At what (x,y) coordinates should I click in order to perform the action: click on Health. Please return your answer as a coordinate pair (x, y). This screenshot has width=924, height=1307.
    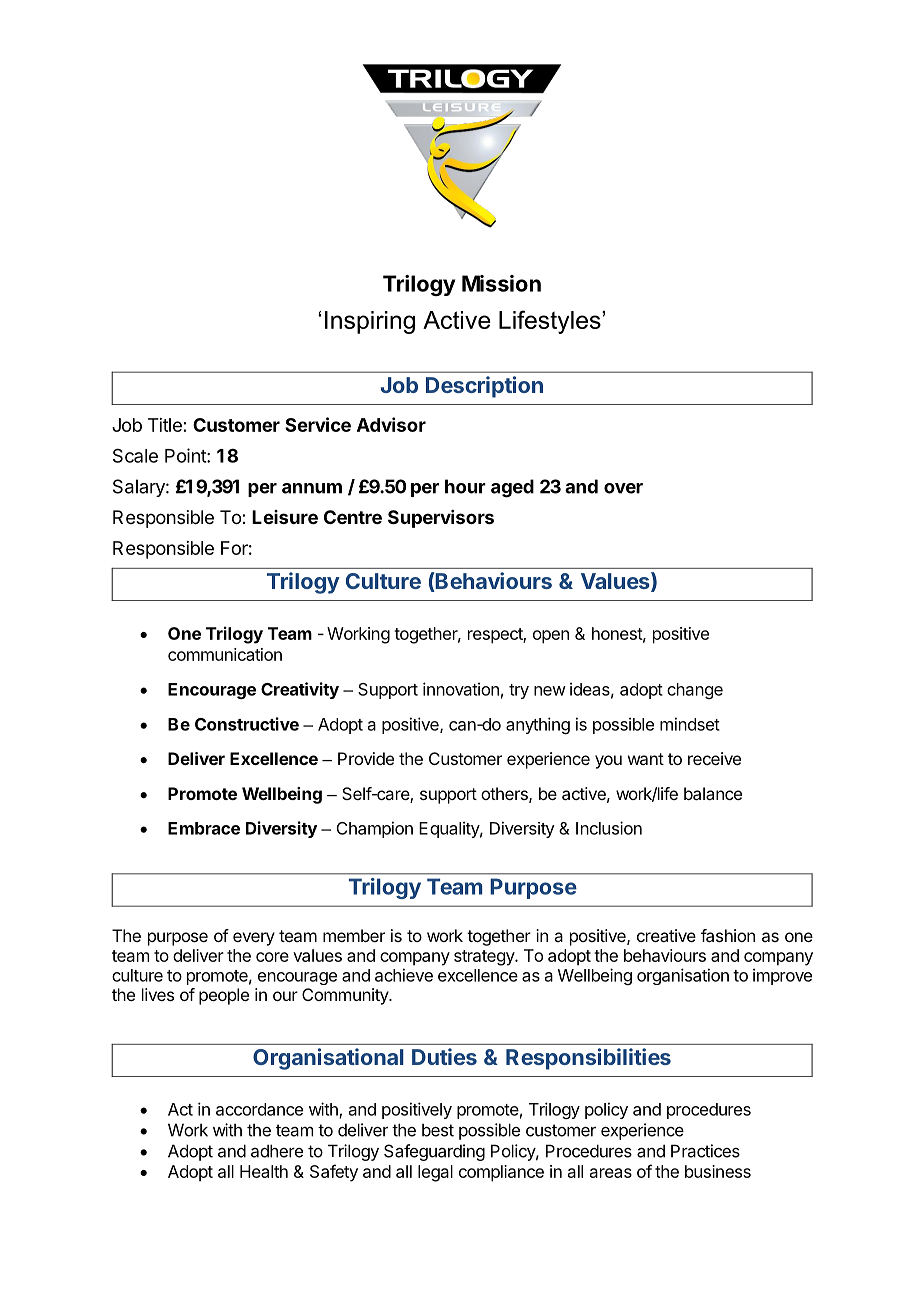
    Looking at the image, I should click on (264, 1171).
